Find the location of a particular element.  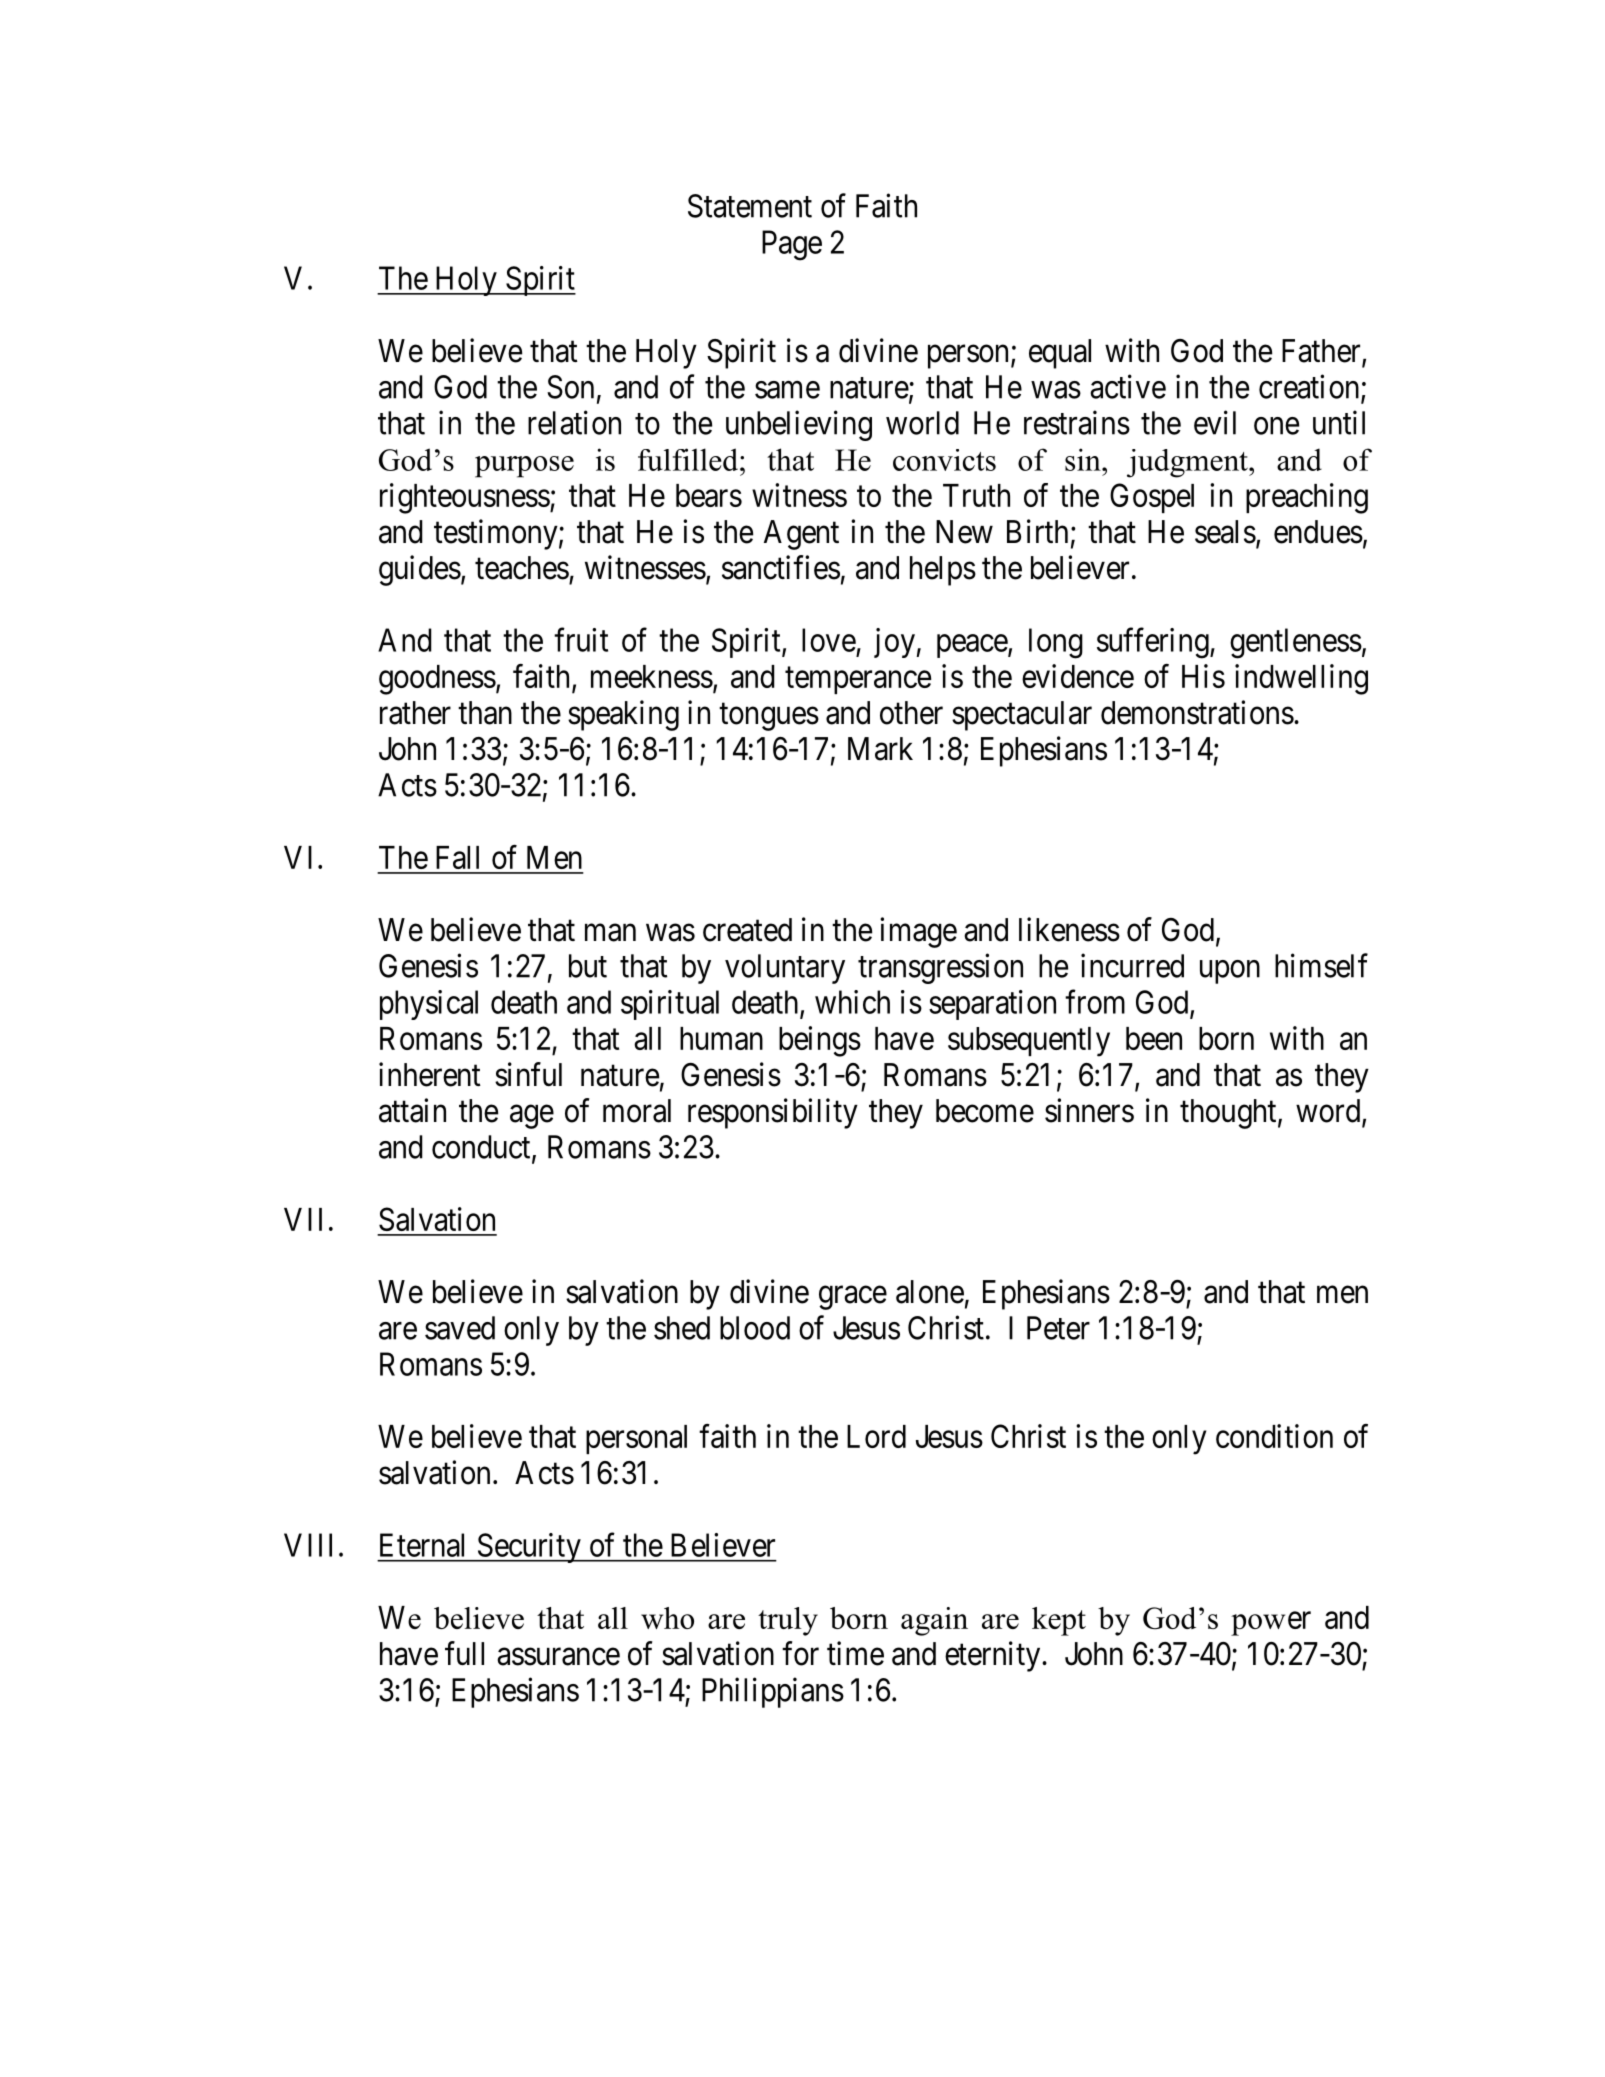

full is located at coordinates (464, 1653).
